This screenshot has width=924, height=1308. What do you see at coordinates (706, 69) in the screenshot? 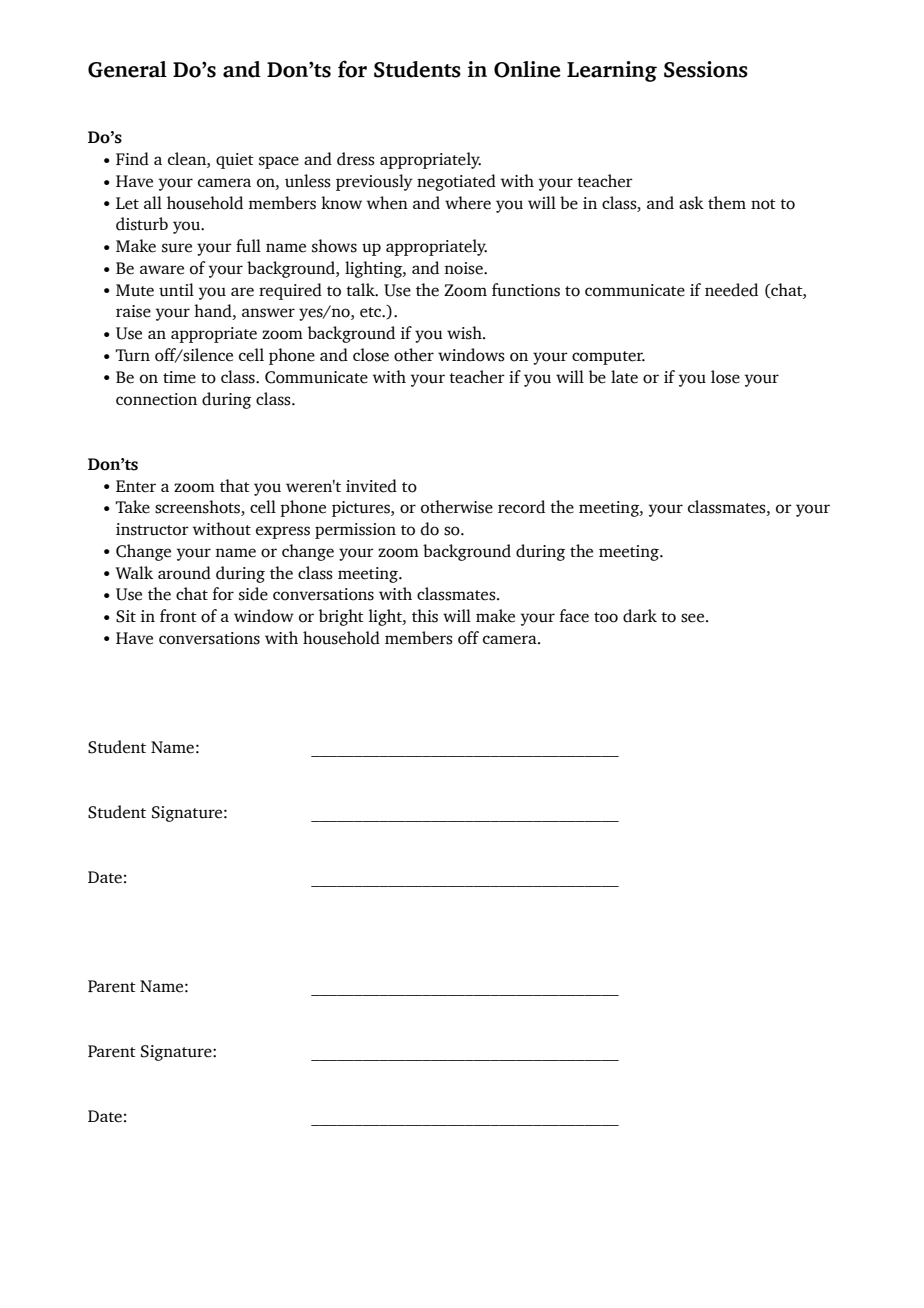
I see `Sessions` at bounding box center [706, 69].
